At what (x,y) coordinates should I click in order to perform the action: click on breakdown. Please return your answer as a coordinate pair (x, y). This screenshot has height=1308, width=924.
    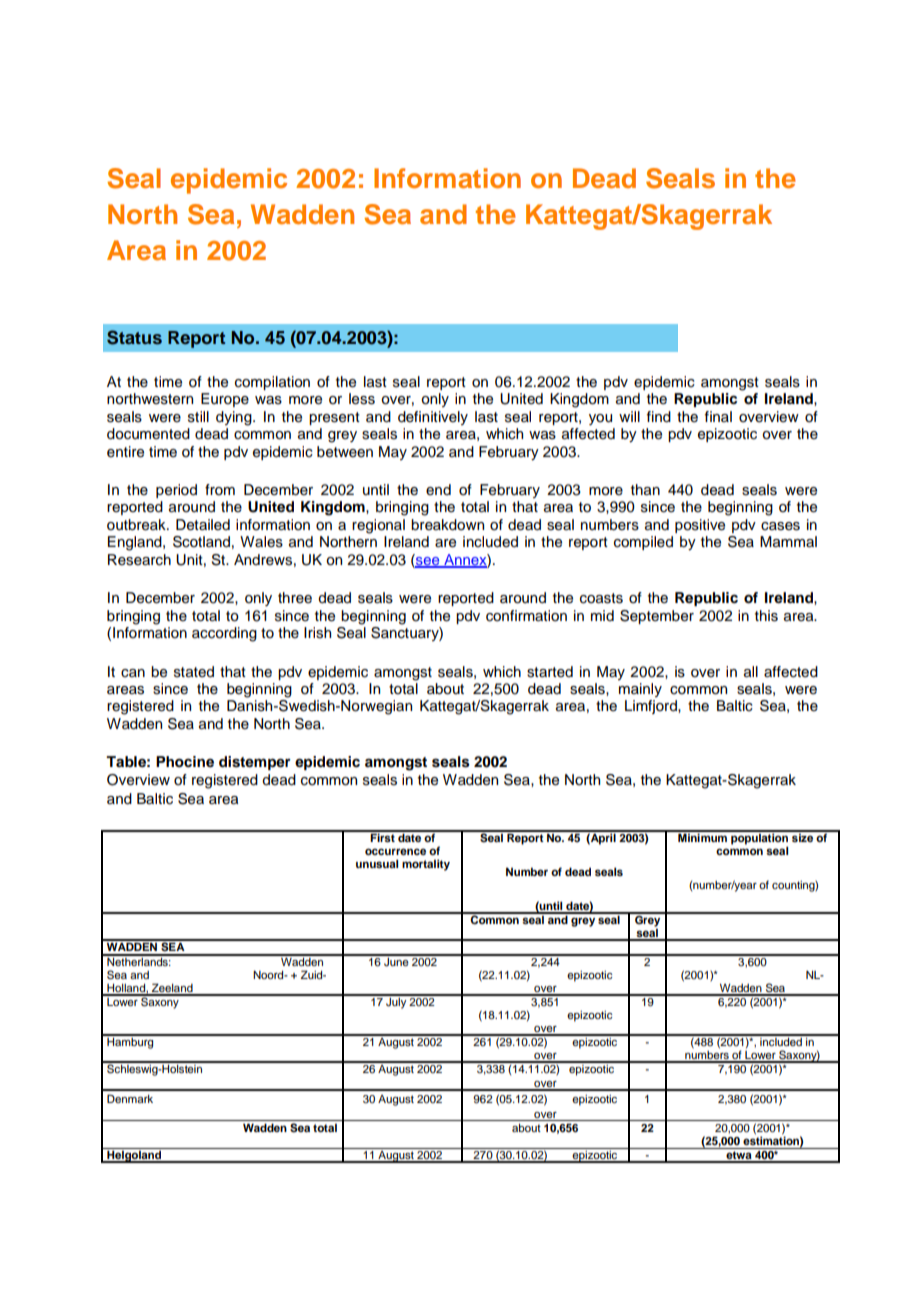
    Looking at the image, I should click on (447, 525).
